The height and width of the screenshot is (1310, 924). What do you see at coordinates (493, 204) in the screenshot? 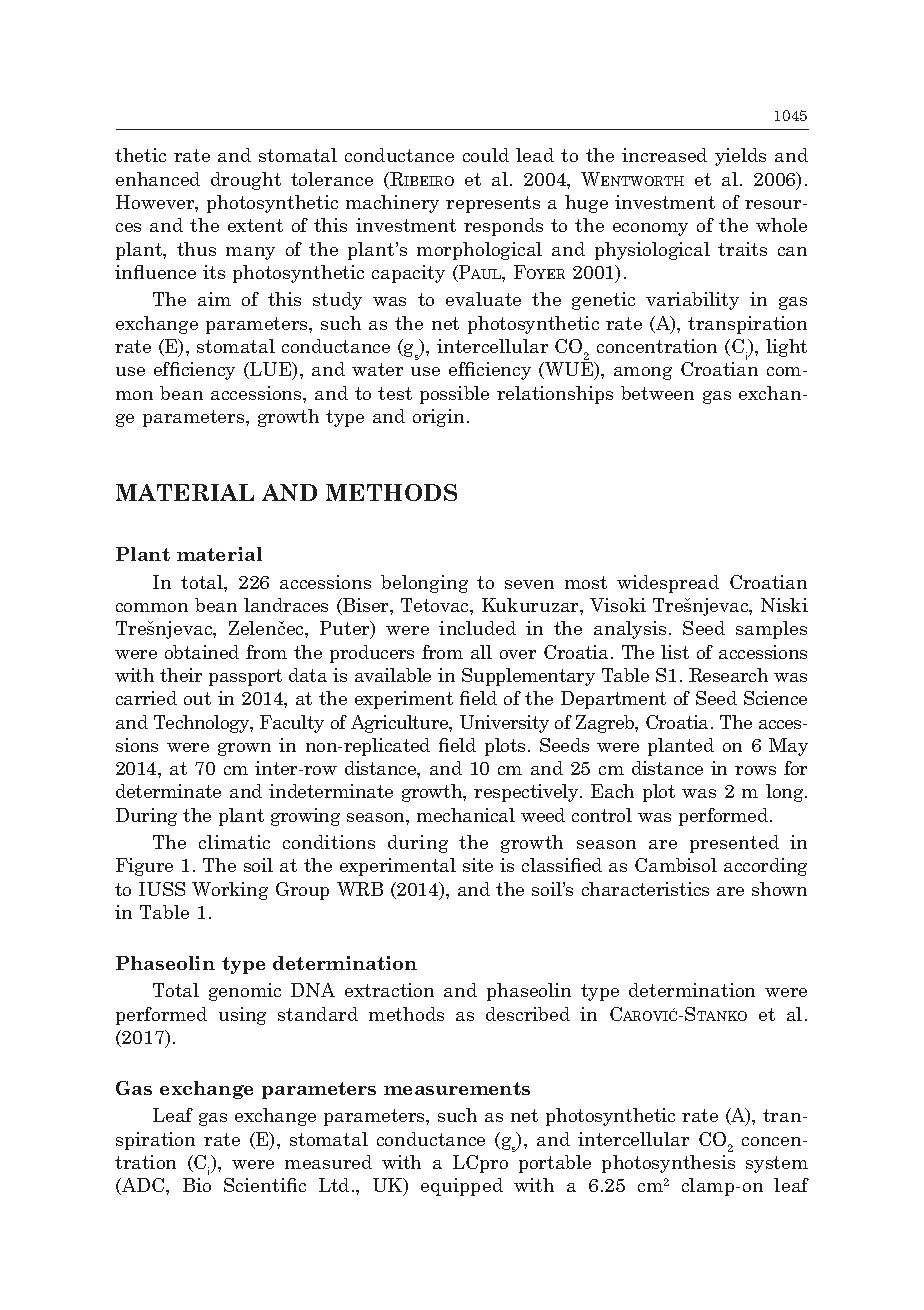
I see `represents` at bounding box center [493, 204].
